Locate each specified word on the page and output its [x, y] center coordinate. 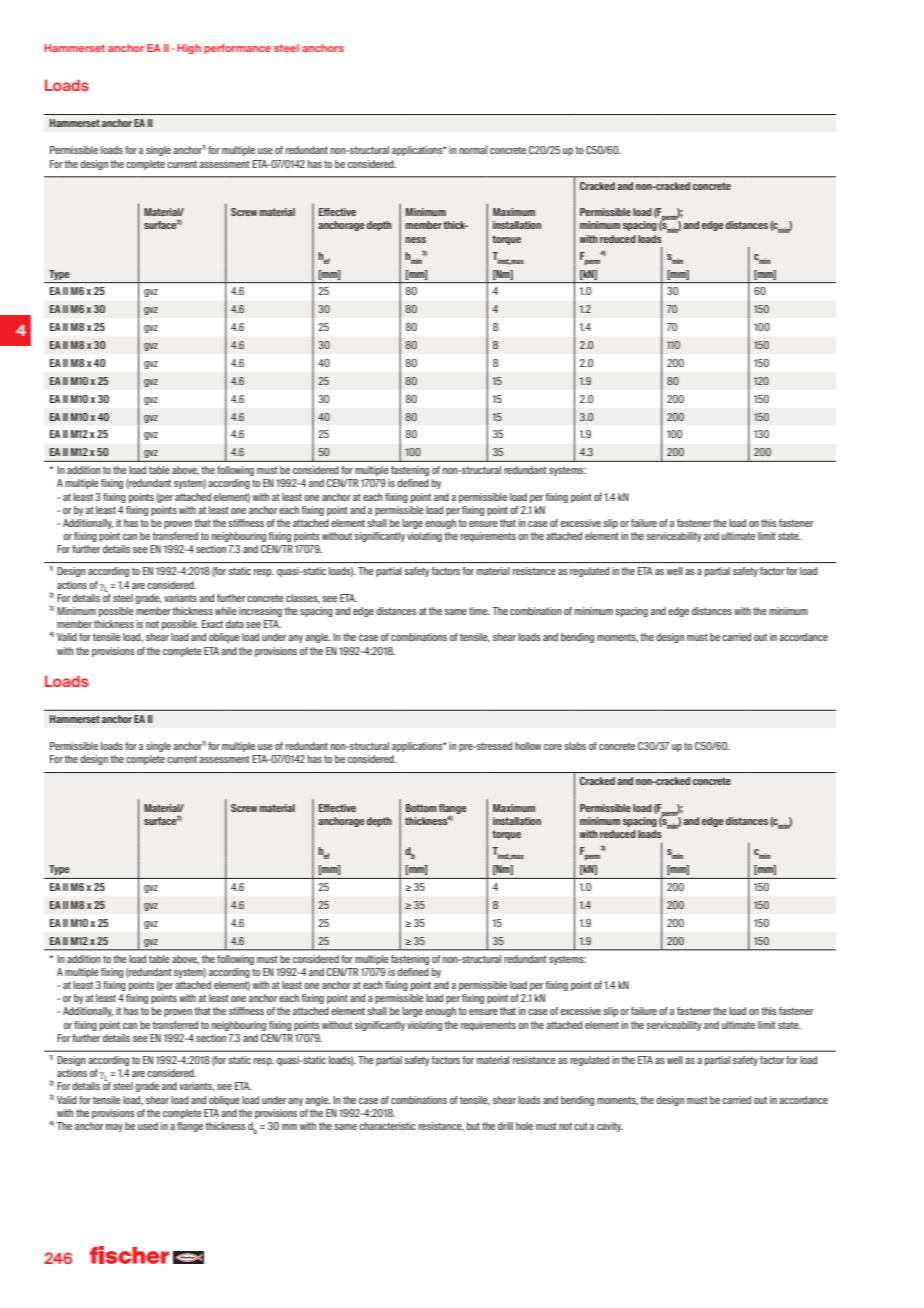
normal [473, 150]
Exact [212, 624]
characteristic [387, 1126]
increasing [260, 612]
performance [237, 49]
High [189, 49]
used [148, 1126]
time [479, 611]
